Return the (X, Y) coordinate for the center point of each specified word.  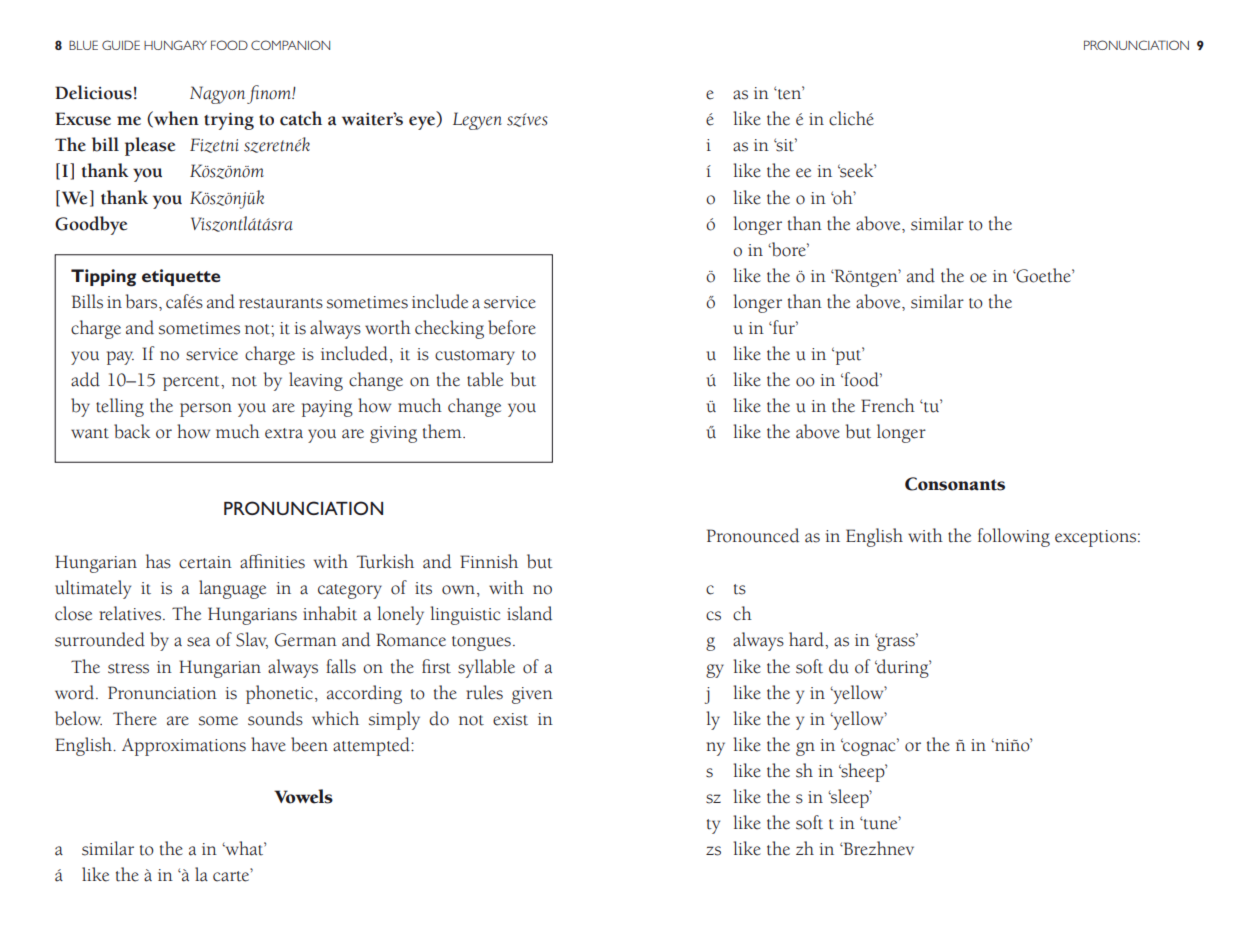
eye (423, 123)
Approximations (184, 747)
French (888, 405)
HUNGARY (175, 45)
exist (510, 719)
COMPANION (290, 45)
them (443, 431)
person (206, 410)
